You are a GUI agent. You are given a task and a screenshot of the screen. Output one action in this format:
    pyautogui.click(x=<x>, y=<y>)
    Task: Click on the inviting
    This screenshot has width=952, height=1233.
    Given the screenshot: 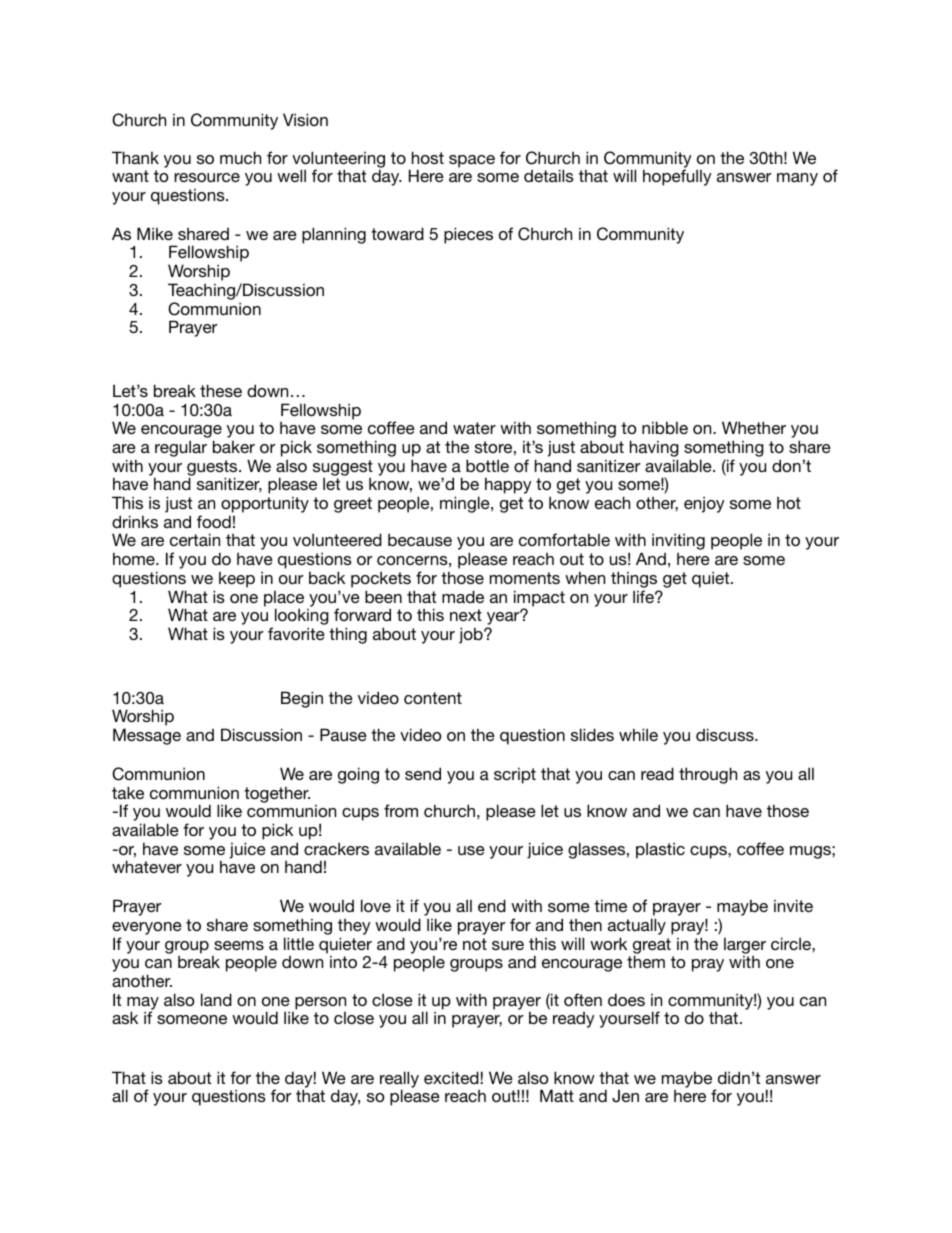 What is the action you would take?
    pyautogui.click(x=678, y=541)
